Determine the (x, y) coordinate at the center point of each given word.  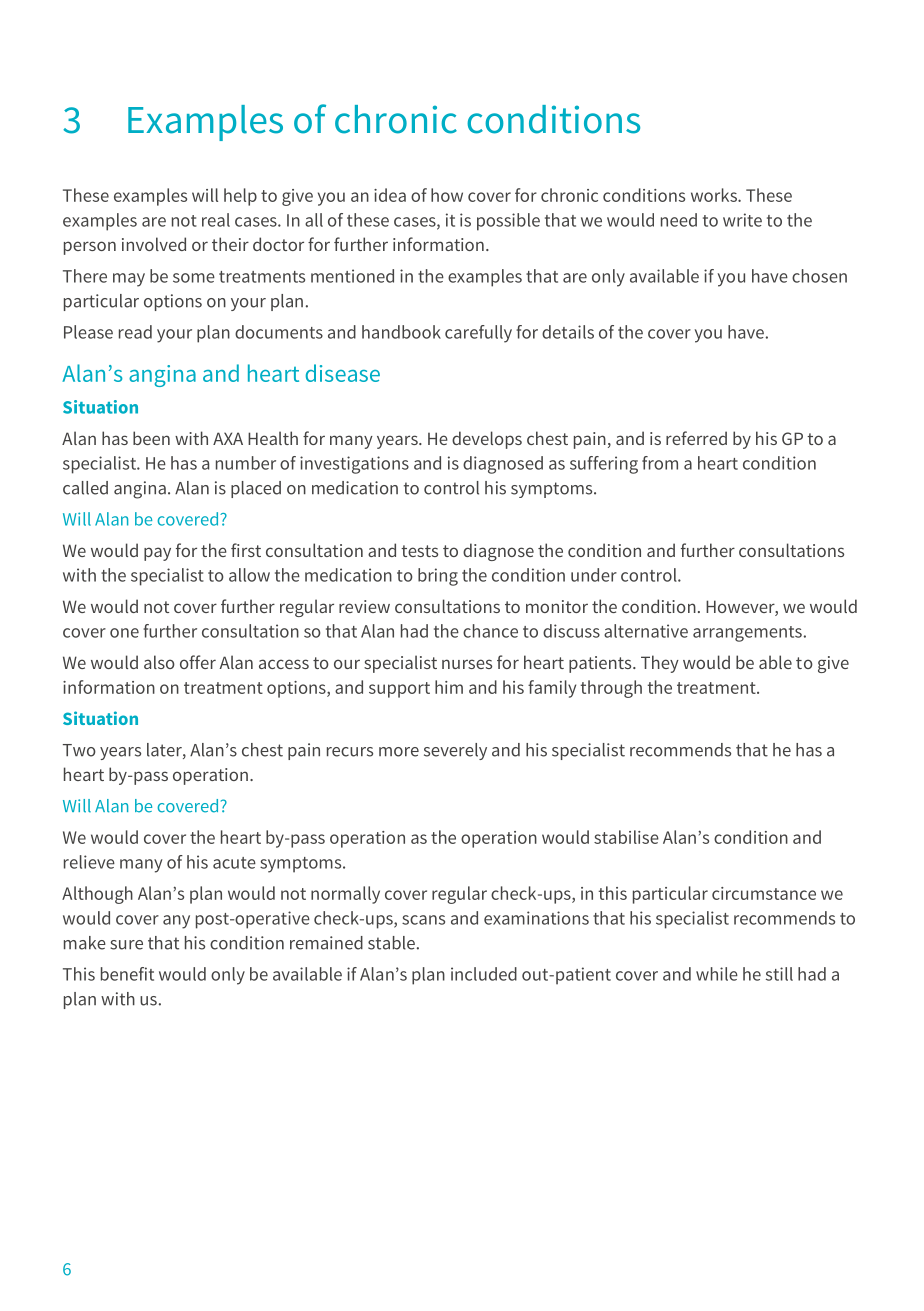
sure (126, 945)
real (216, 220)
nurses (467, 664)
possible (508, 222)
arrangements (747, 634)
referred (696, 438)
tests (419, 551)
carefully (478, 334)
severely (455, 751)
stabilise (626, 837)
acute (234, 863)
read (135, 332)
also (159, 662)
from (660, 463)
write (742, 220)
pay (157, 554)
